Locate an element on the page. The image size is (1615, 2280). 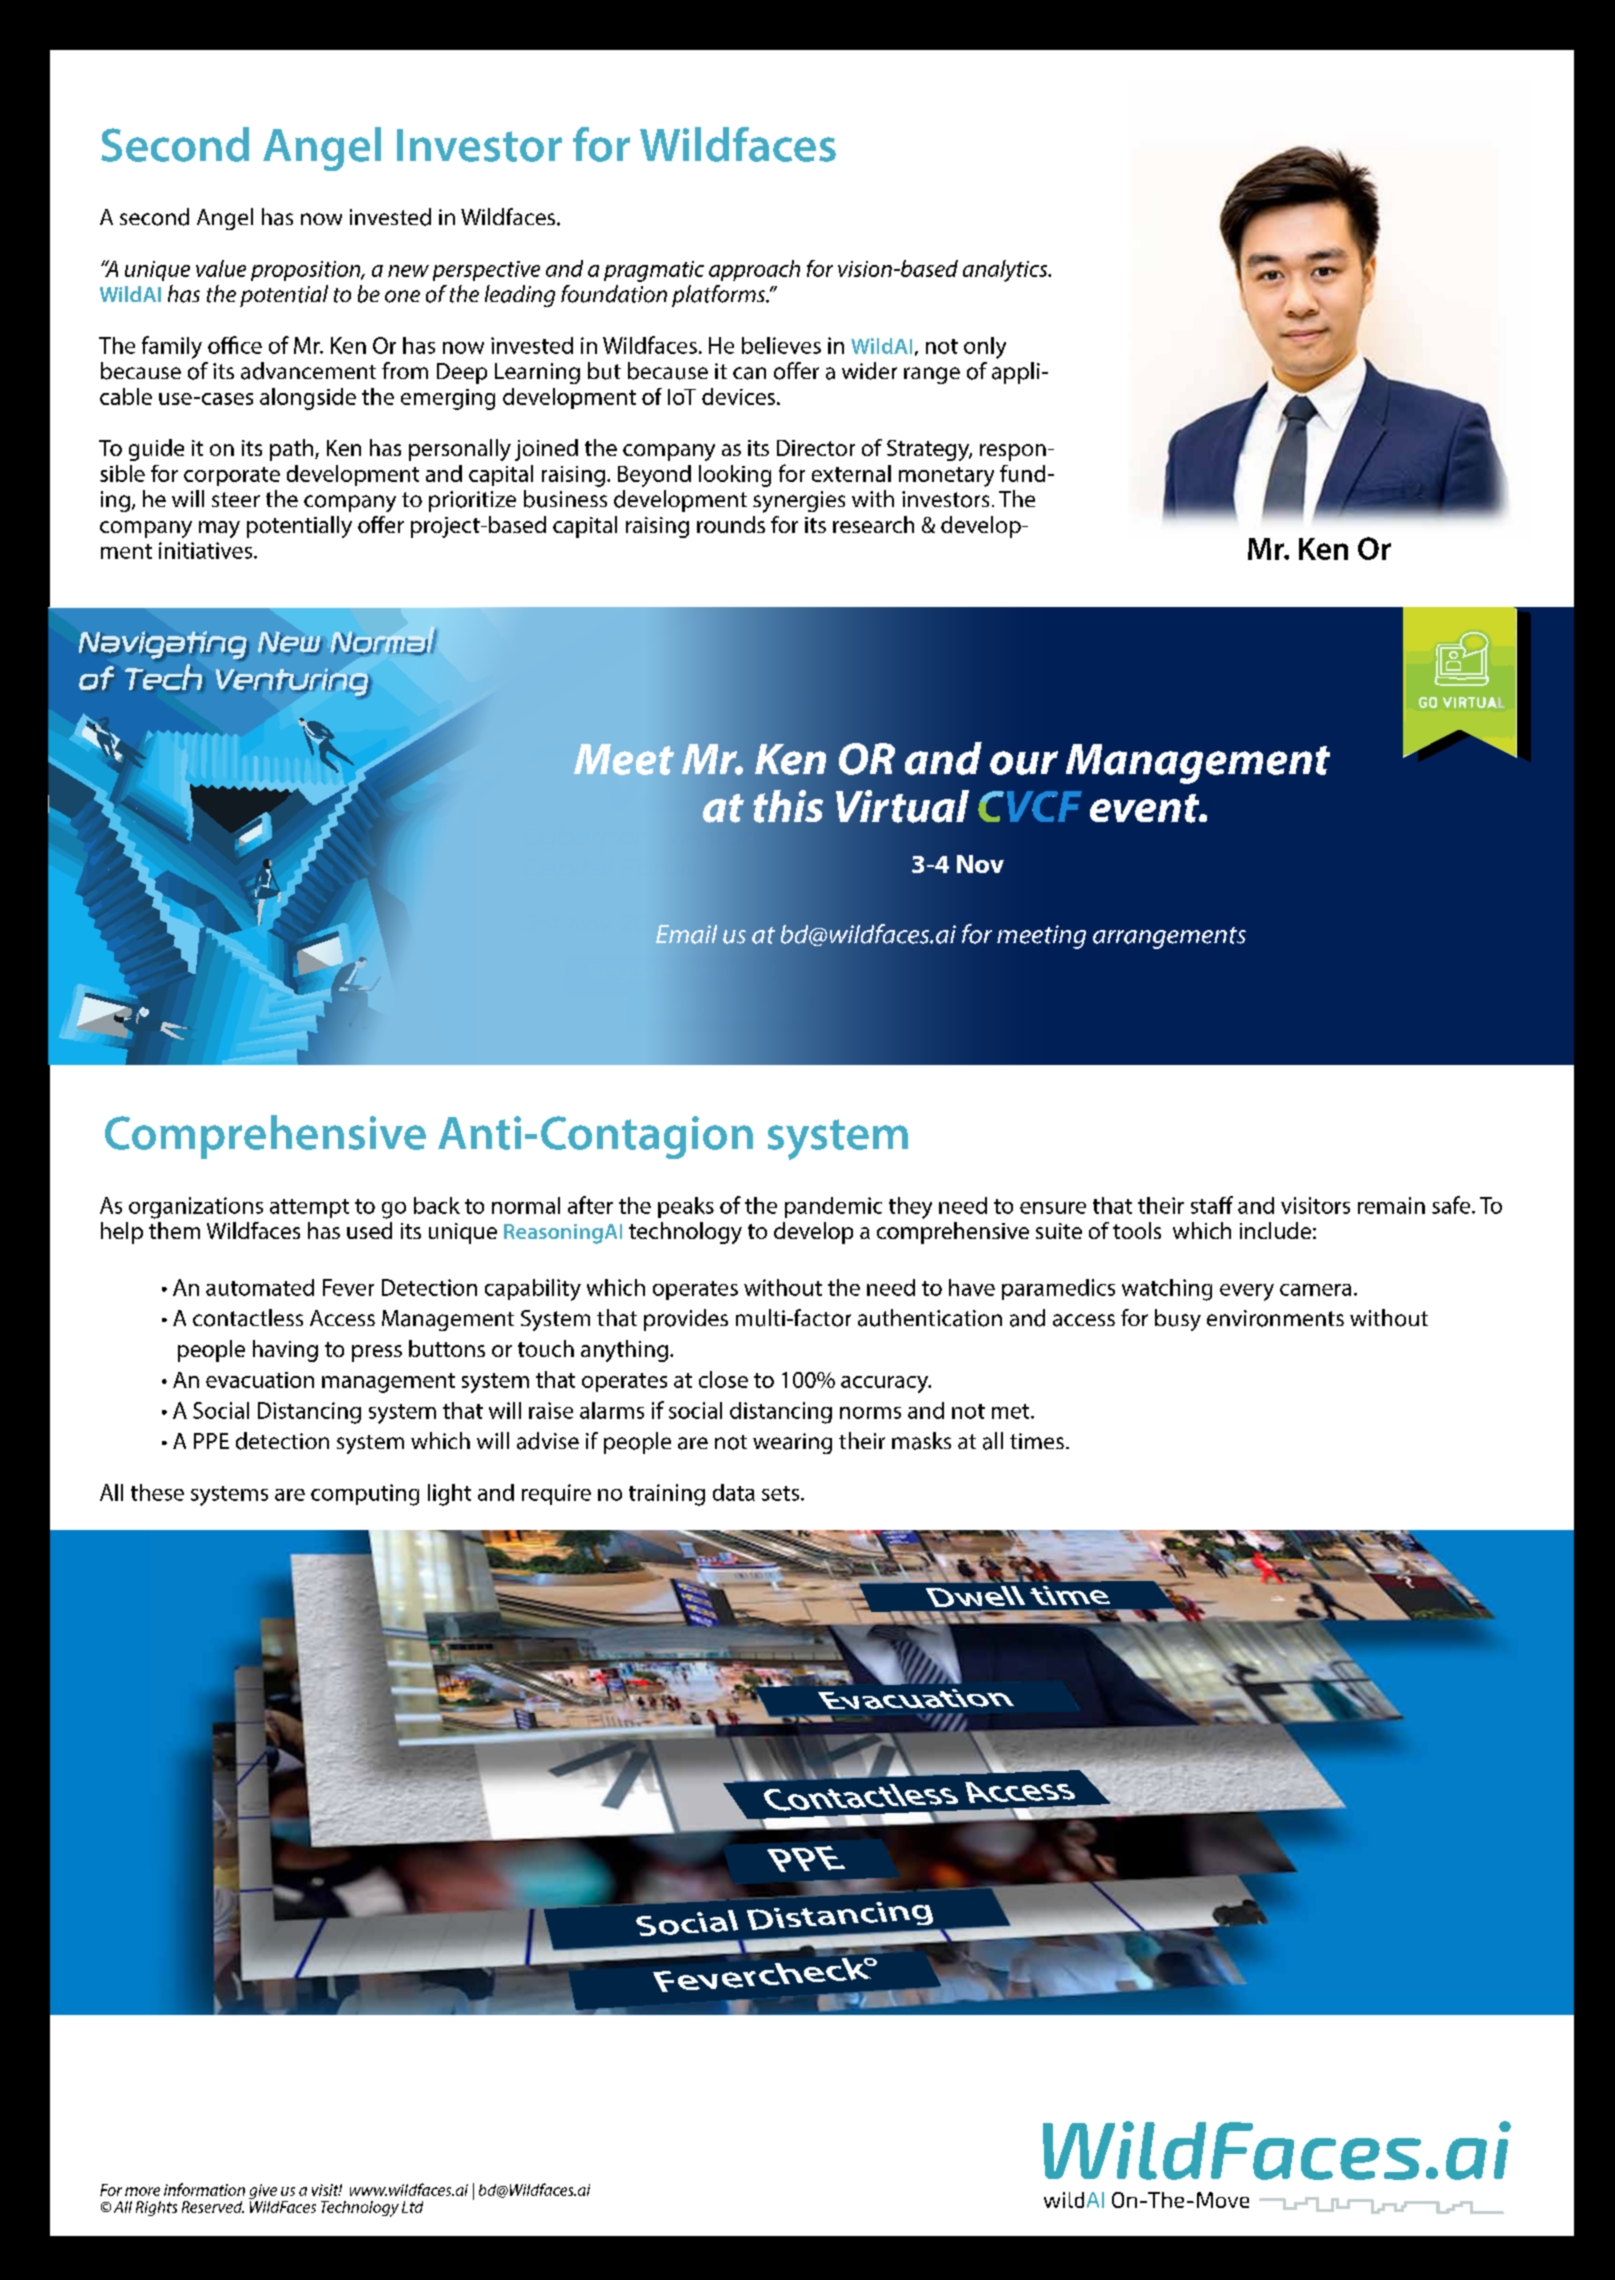
busy is located at coordinates (1178, 1320).
